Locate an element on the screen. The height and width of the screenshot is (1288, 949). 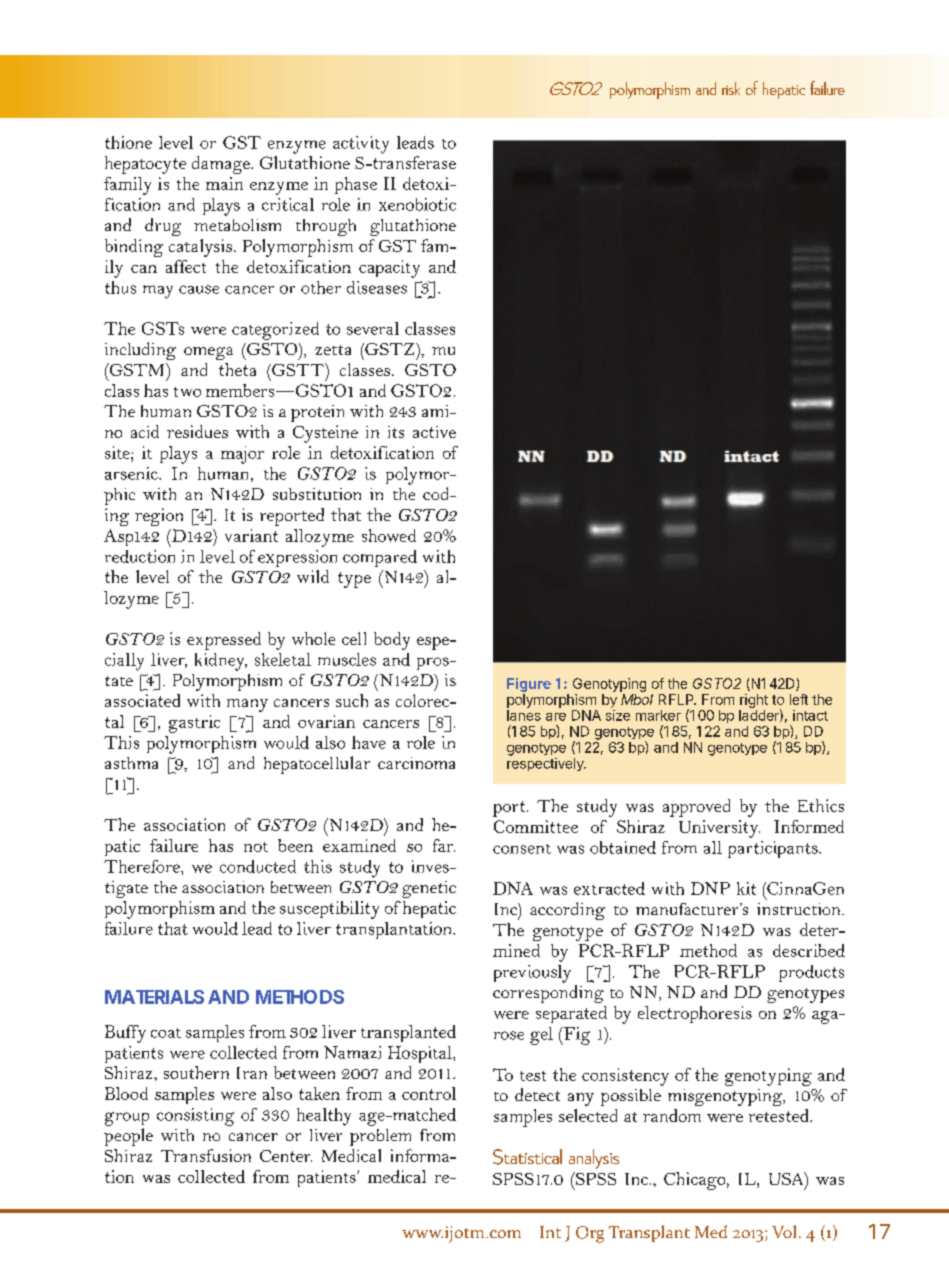
its is located at coordinates (396, 432).
